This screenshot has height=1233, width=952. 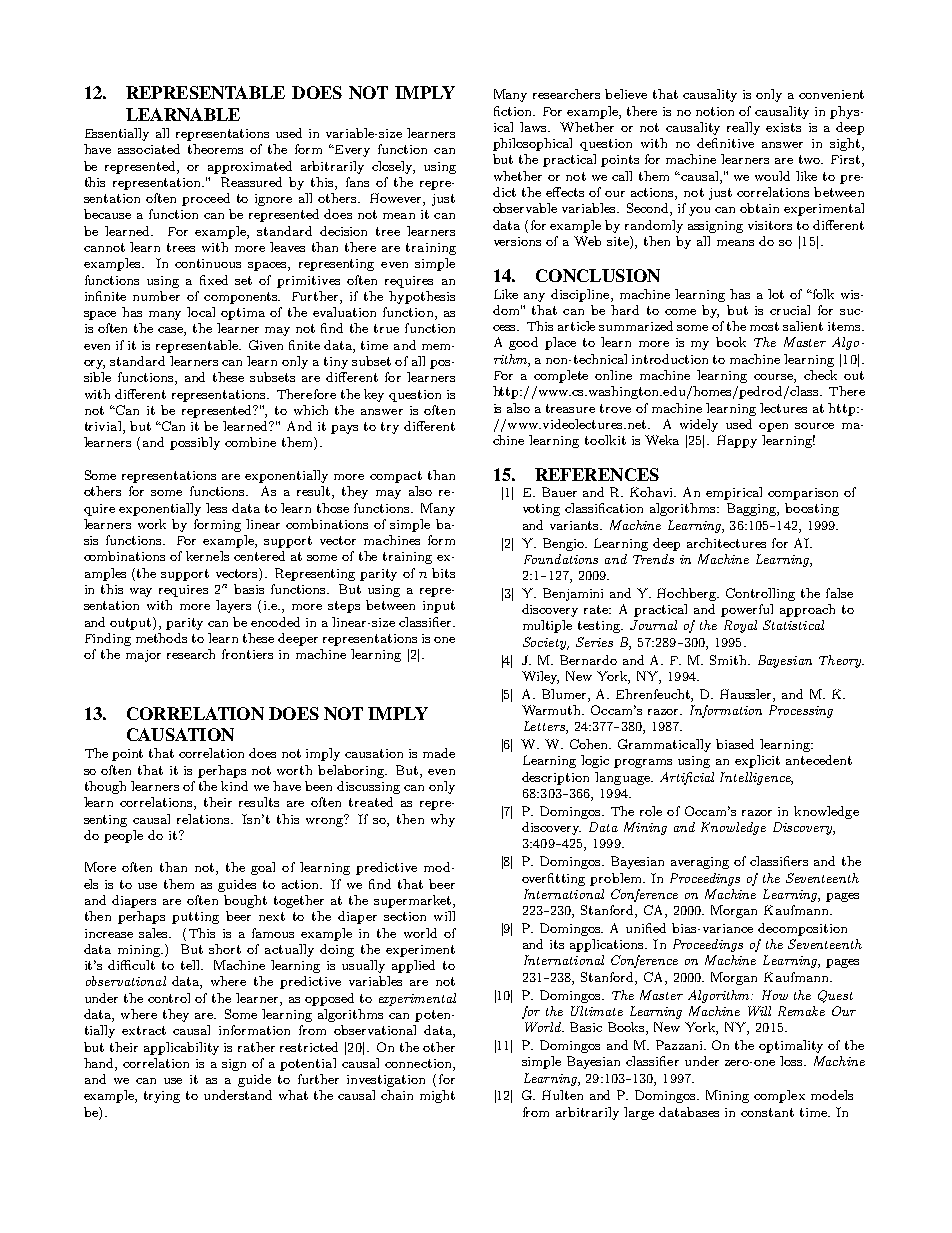 What do you see at coordinates (514, 111) in the screenshot?
I see `fiction` at bounding box center [514, 111].
